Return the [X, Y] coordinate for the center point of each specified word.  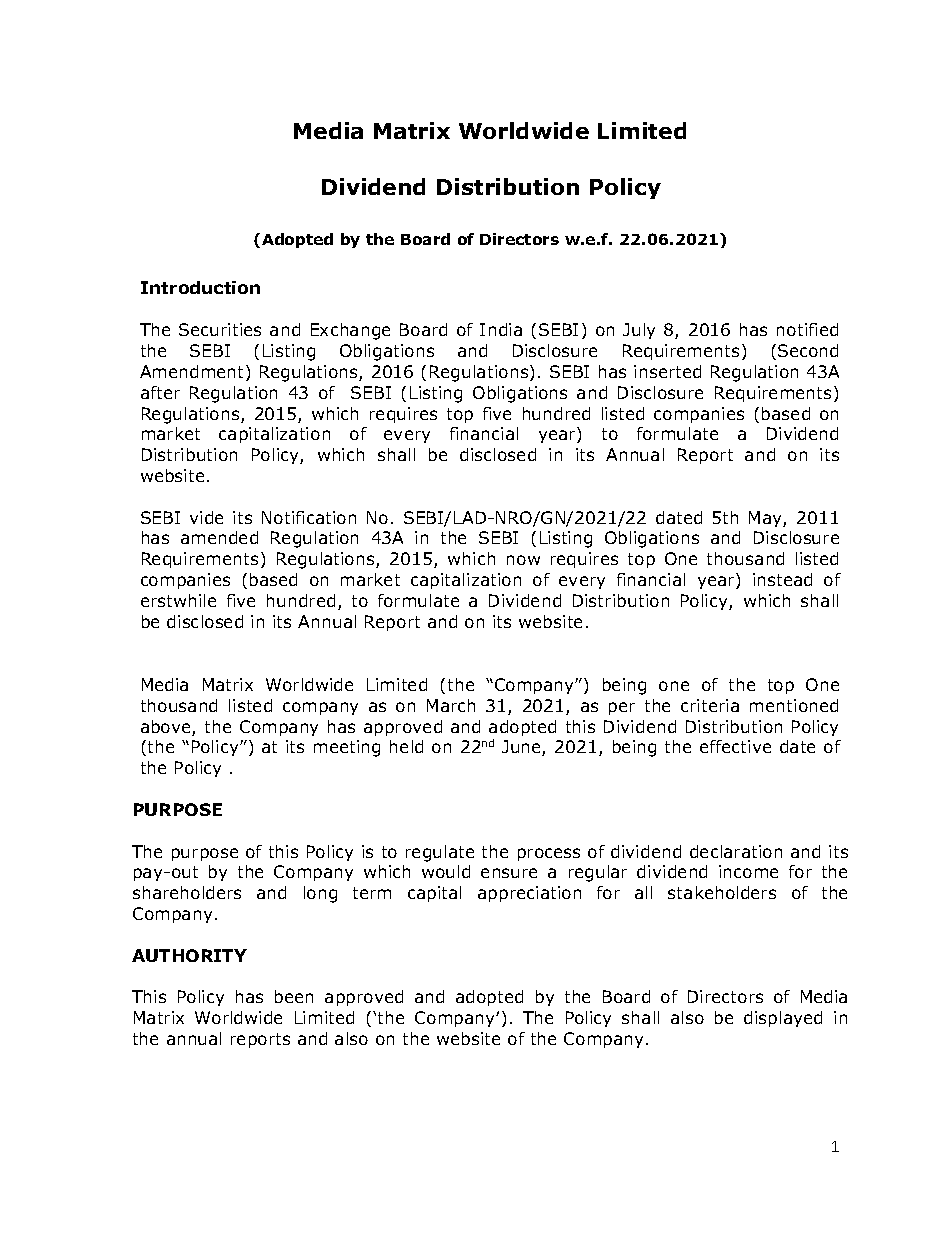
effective [735, 746]
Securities [220, 329]
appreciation [529, 894]
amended [219, 537]
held [406, 746]
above [167, 728]
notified [807, 329]
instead [782, 579]
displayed [783, 1019]
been [294, 996]
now [523, 560]
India [501, 329]
